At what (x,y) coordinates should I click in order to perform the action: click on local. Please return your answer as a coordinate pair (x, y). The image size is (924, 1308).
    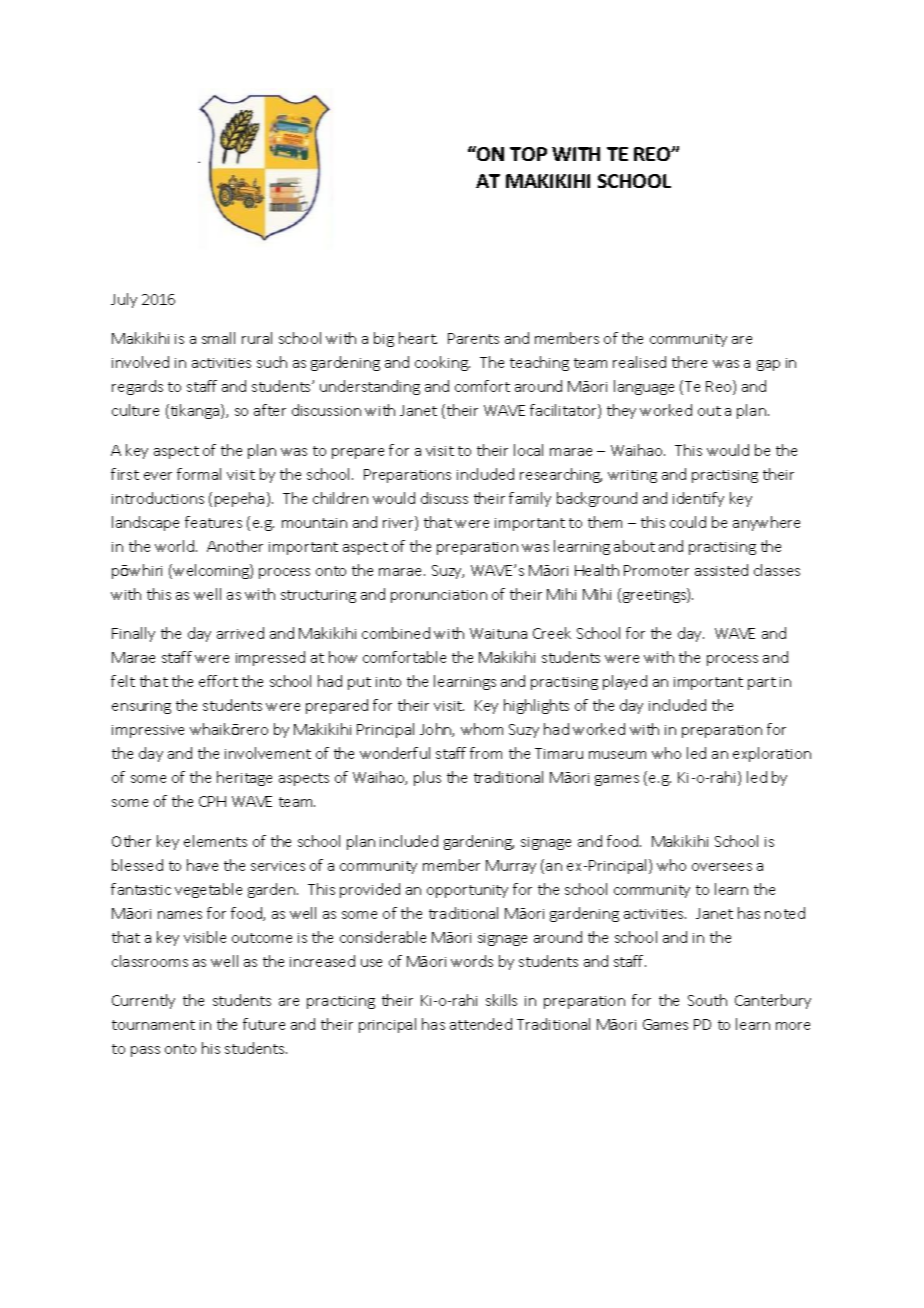
    Looking at the image, I should click on (528, 450).
